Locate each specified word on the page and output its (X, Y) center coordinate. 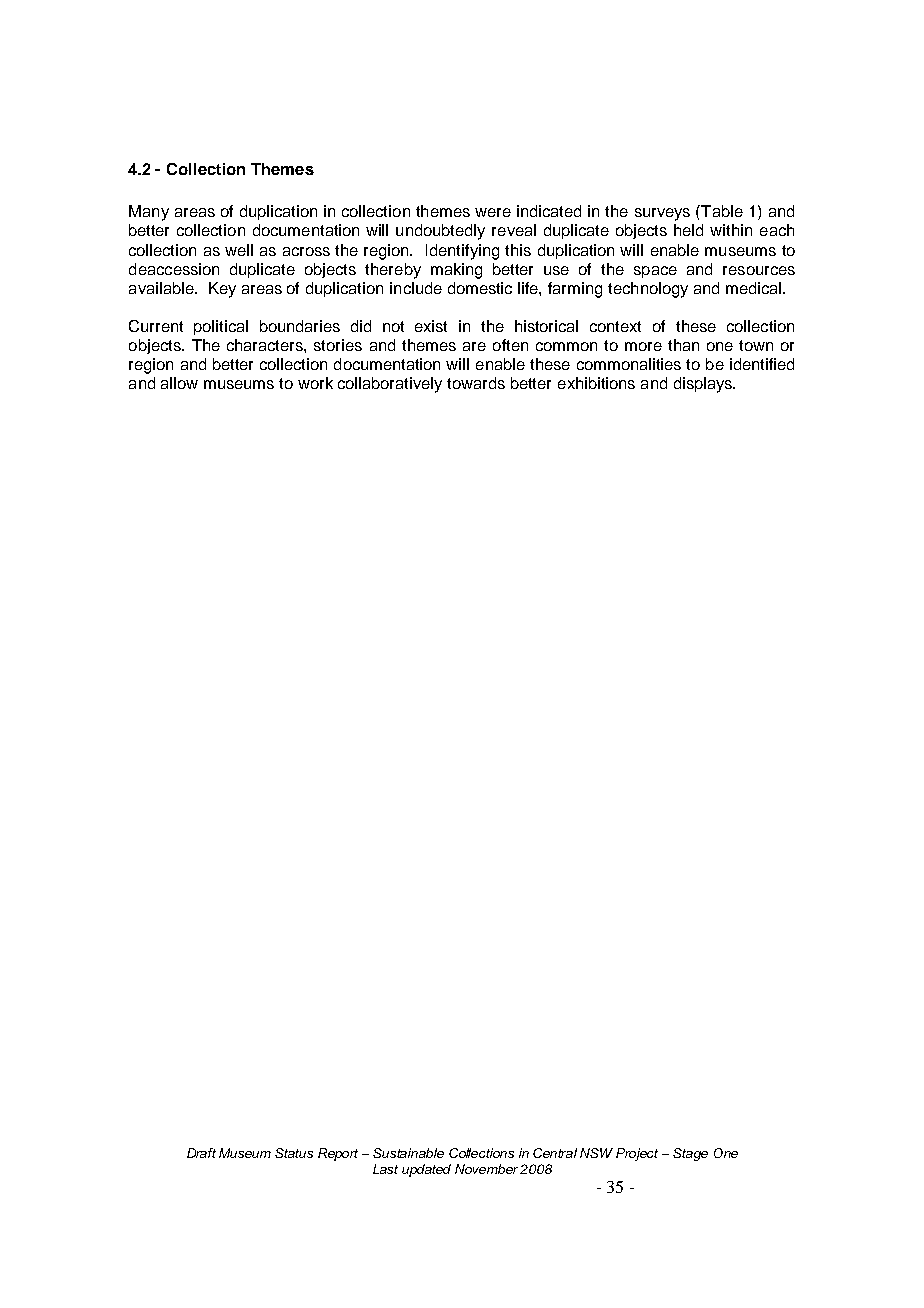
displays (704, 385)
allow (179, 383)
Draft (201, 1153)
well (239, 250)
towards (476, 383)
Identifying (462, 252)
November (488, 1169)
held (688, 230)
